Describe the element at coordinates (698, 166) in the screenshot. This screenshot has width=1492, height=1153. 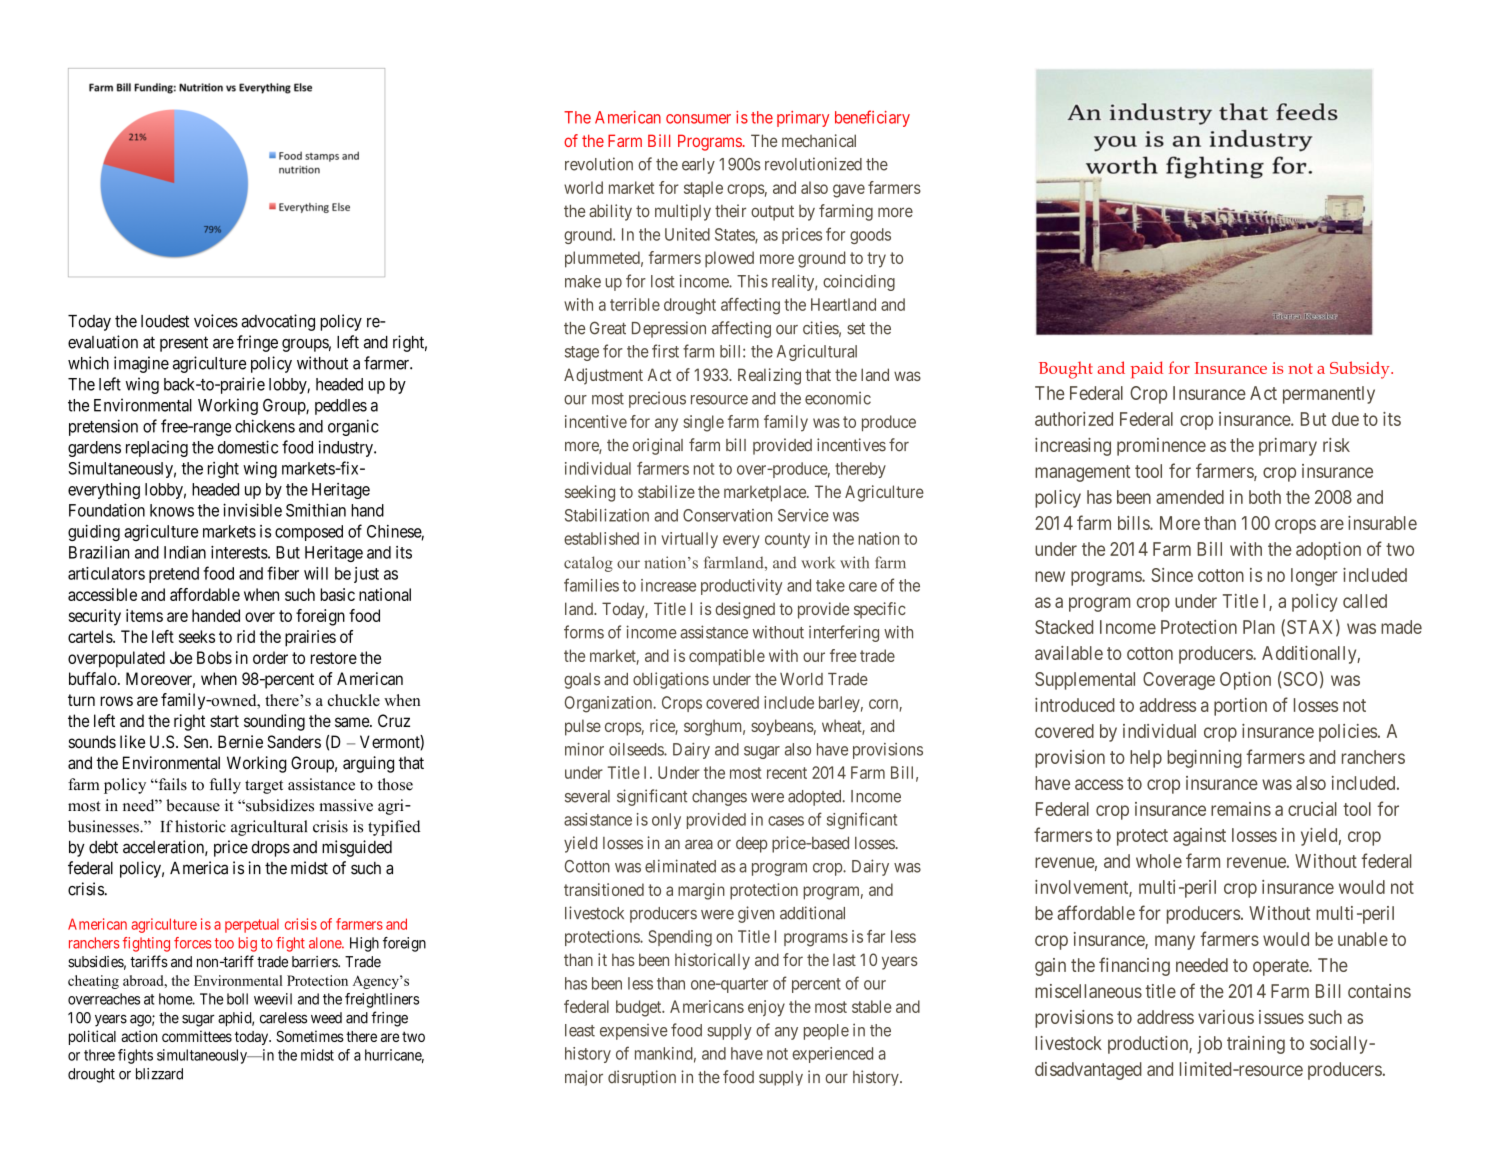
I see `early` at that location.
